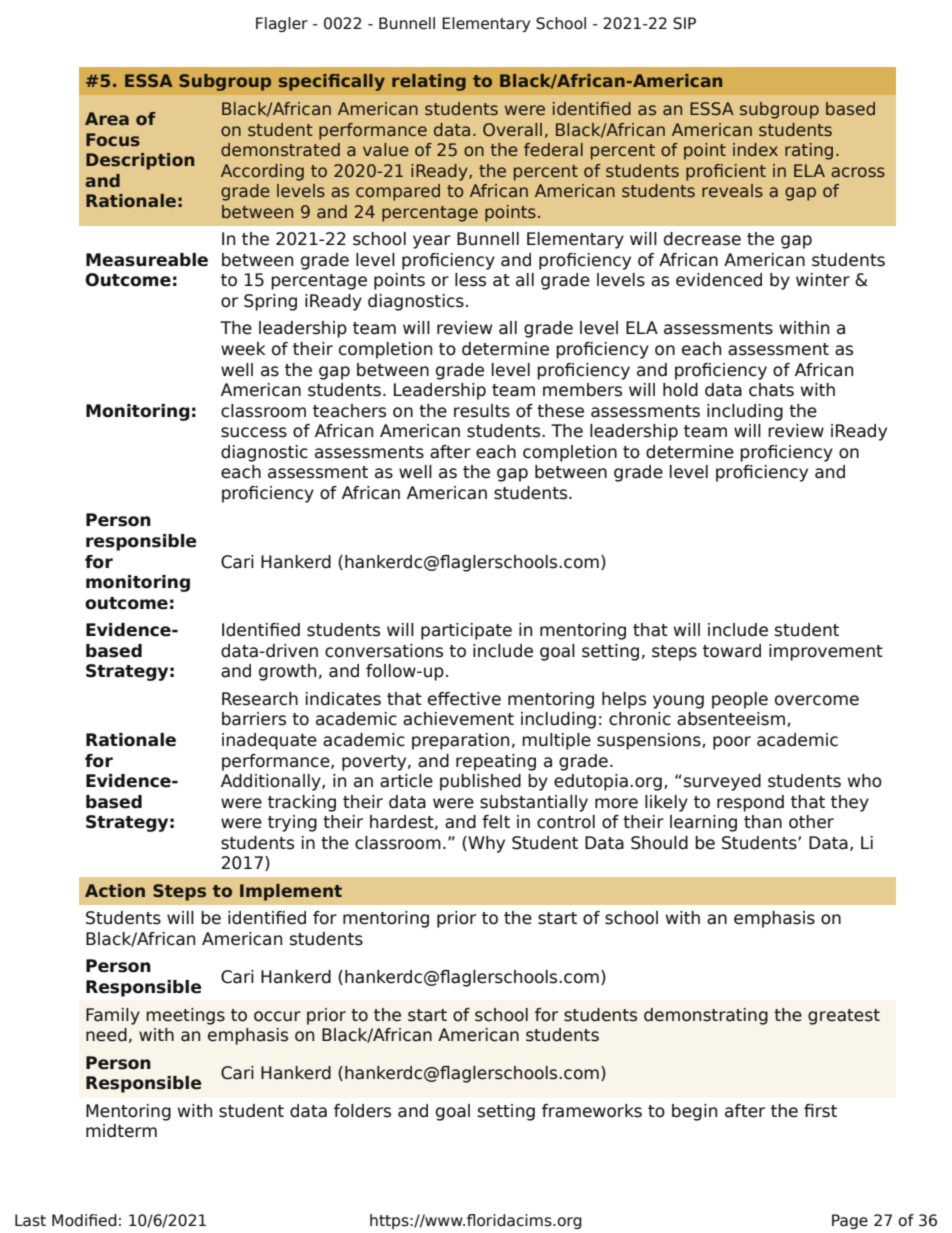 The width and height of the screenshot is (952, 1233). Describe the element at coordinates (429, 82) in the screenshot. I see `relating` at that location.
